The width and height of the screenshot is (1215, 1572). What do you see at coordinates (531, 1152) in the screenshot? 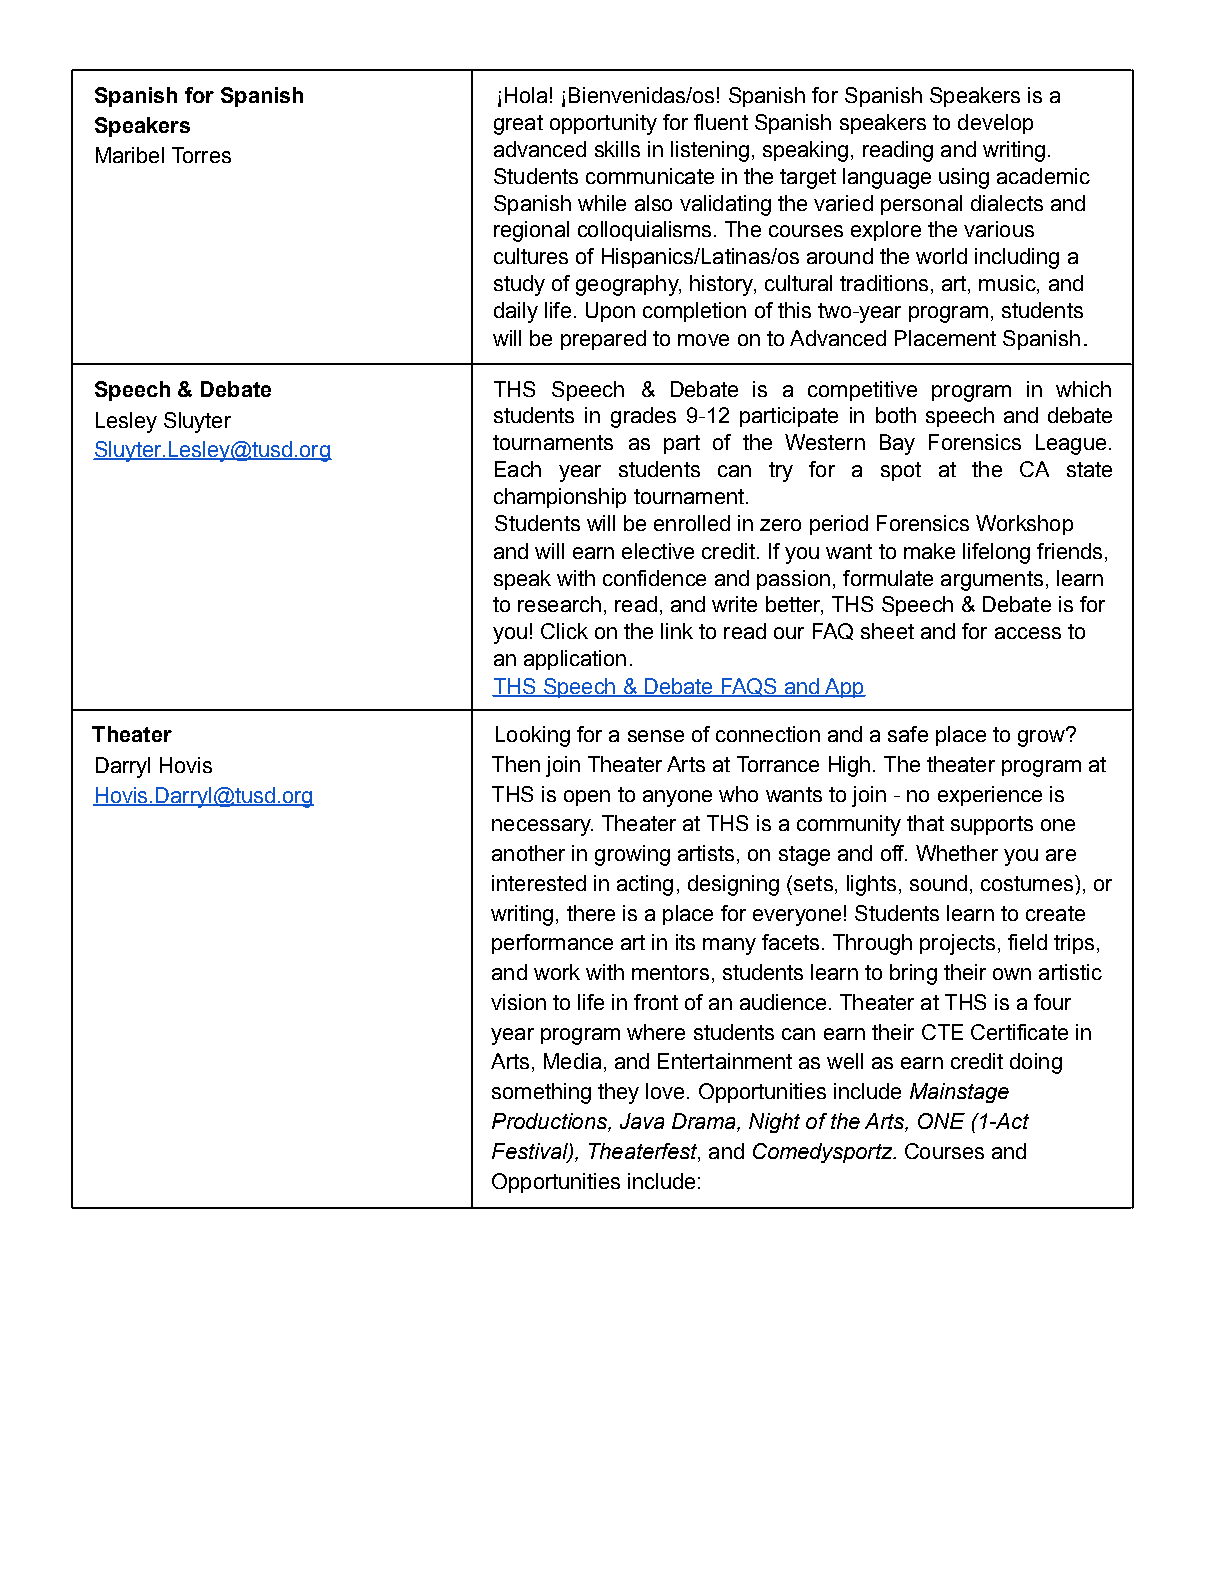
I see `Festival` at bounding box center [531, 1152].
